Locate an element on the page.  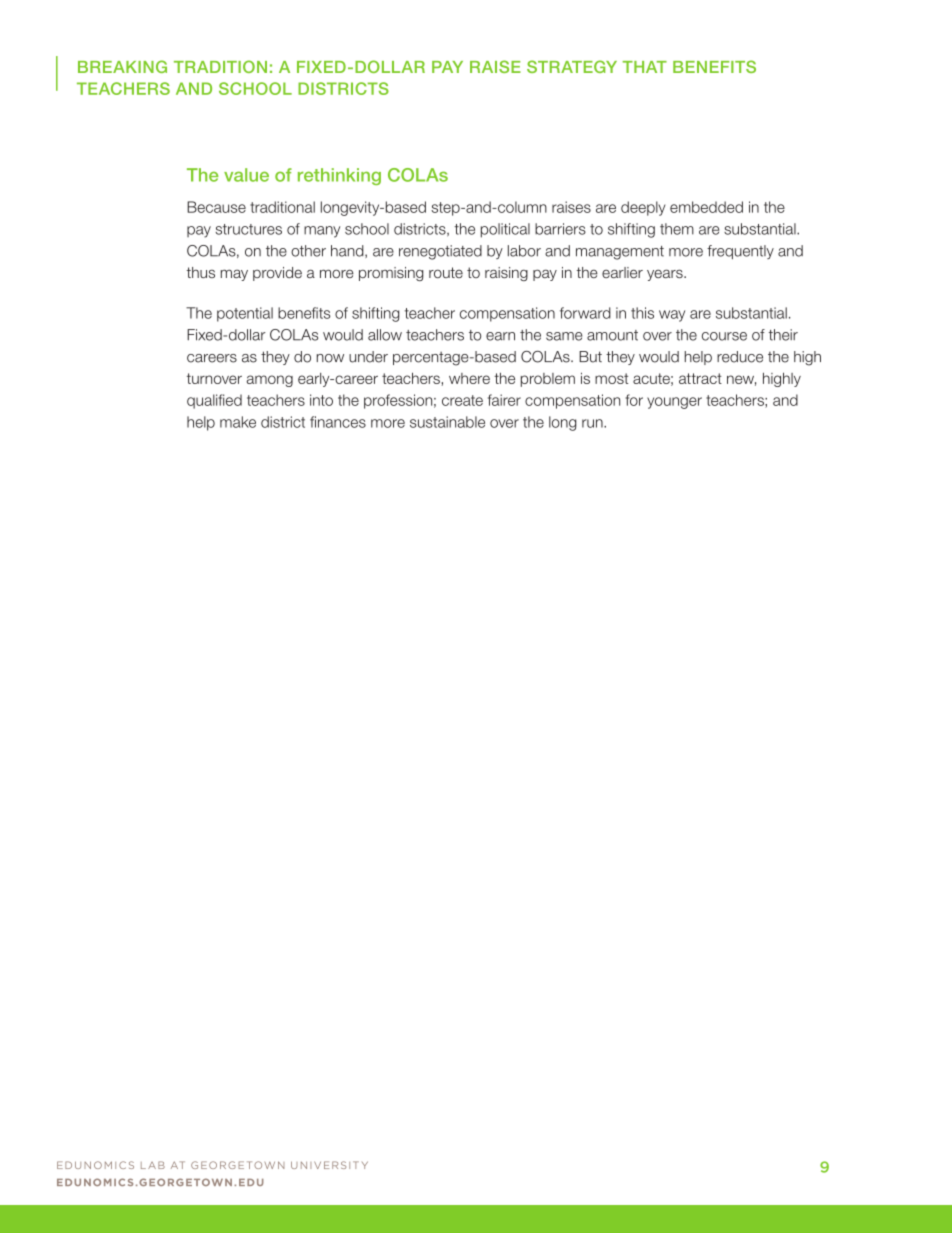
STRATEGY is located at coordinates (572, 66).
